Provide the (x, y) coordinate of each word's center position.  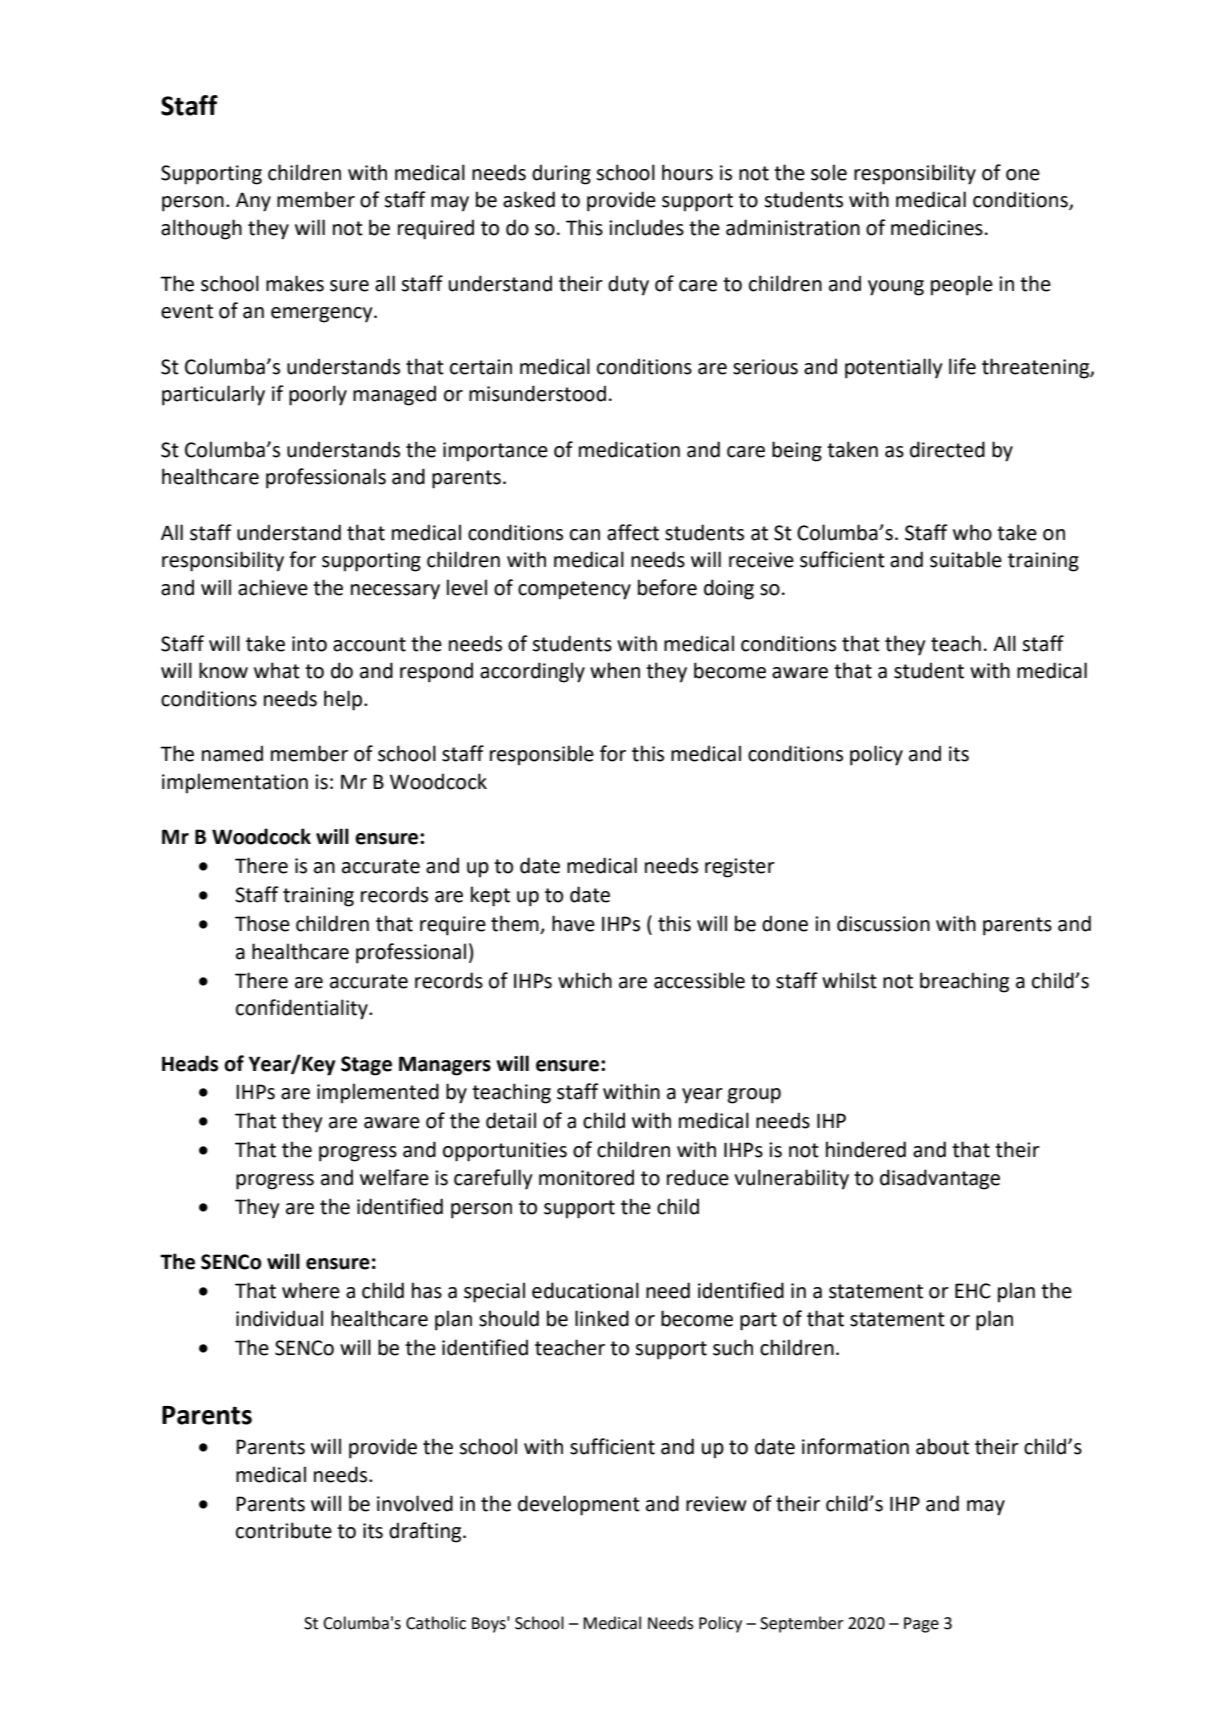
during (561, 174)
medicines (937, 227)
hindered (866, 1149)
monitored (586, 1177)
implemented (378, 1093)
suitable (966, 559)
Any (253, 202)
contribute (284, 1530)
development (579, 1505)
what (277, 670)
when (615, 670)
